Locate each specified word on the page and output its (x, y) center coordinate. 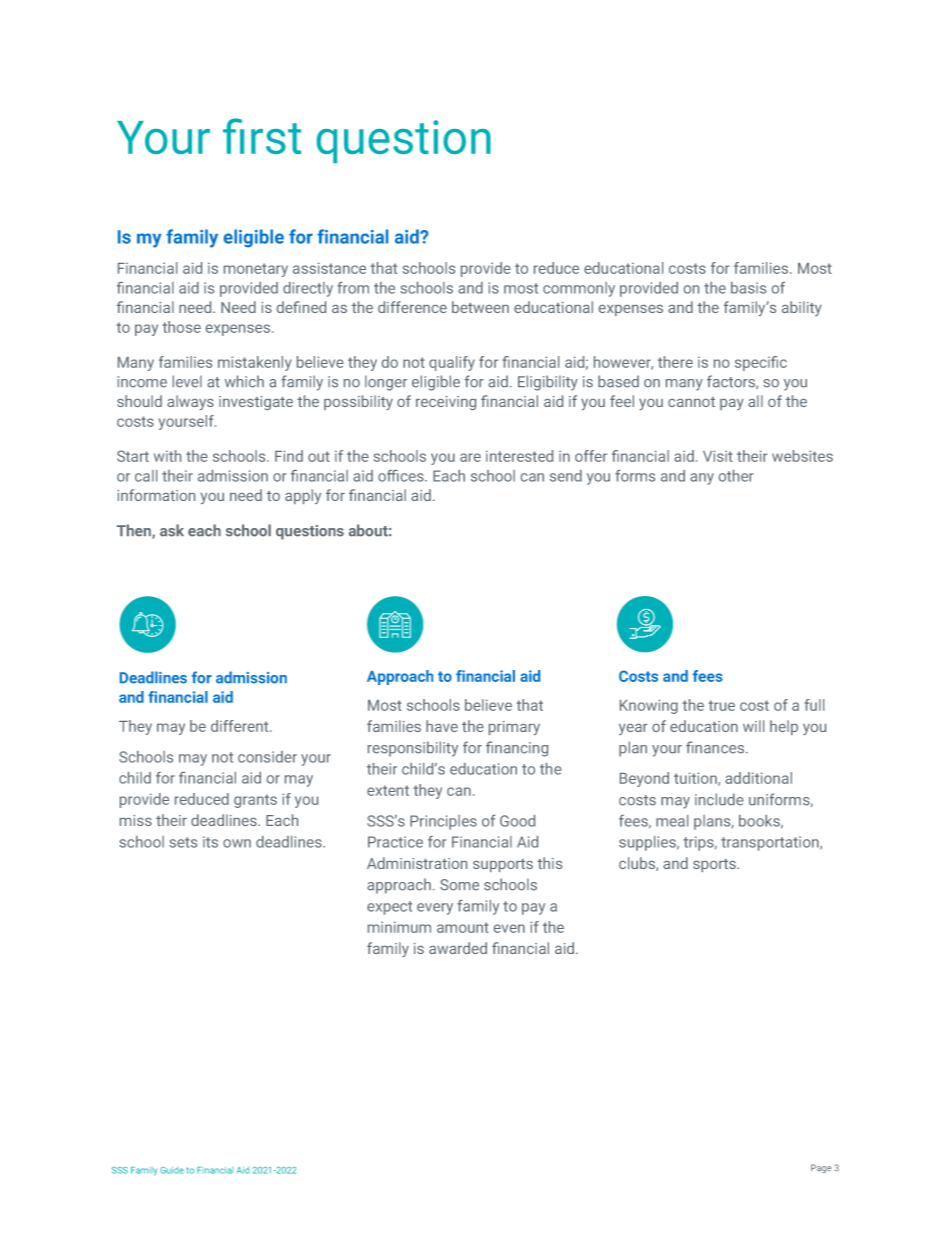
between (480, 307)
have (442, 726)
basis (748, 288)
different (241, 726)
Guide (172, 1170)
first (262, 136)
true (721, 705)
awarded (458, 948)
